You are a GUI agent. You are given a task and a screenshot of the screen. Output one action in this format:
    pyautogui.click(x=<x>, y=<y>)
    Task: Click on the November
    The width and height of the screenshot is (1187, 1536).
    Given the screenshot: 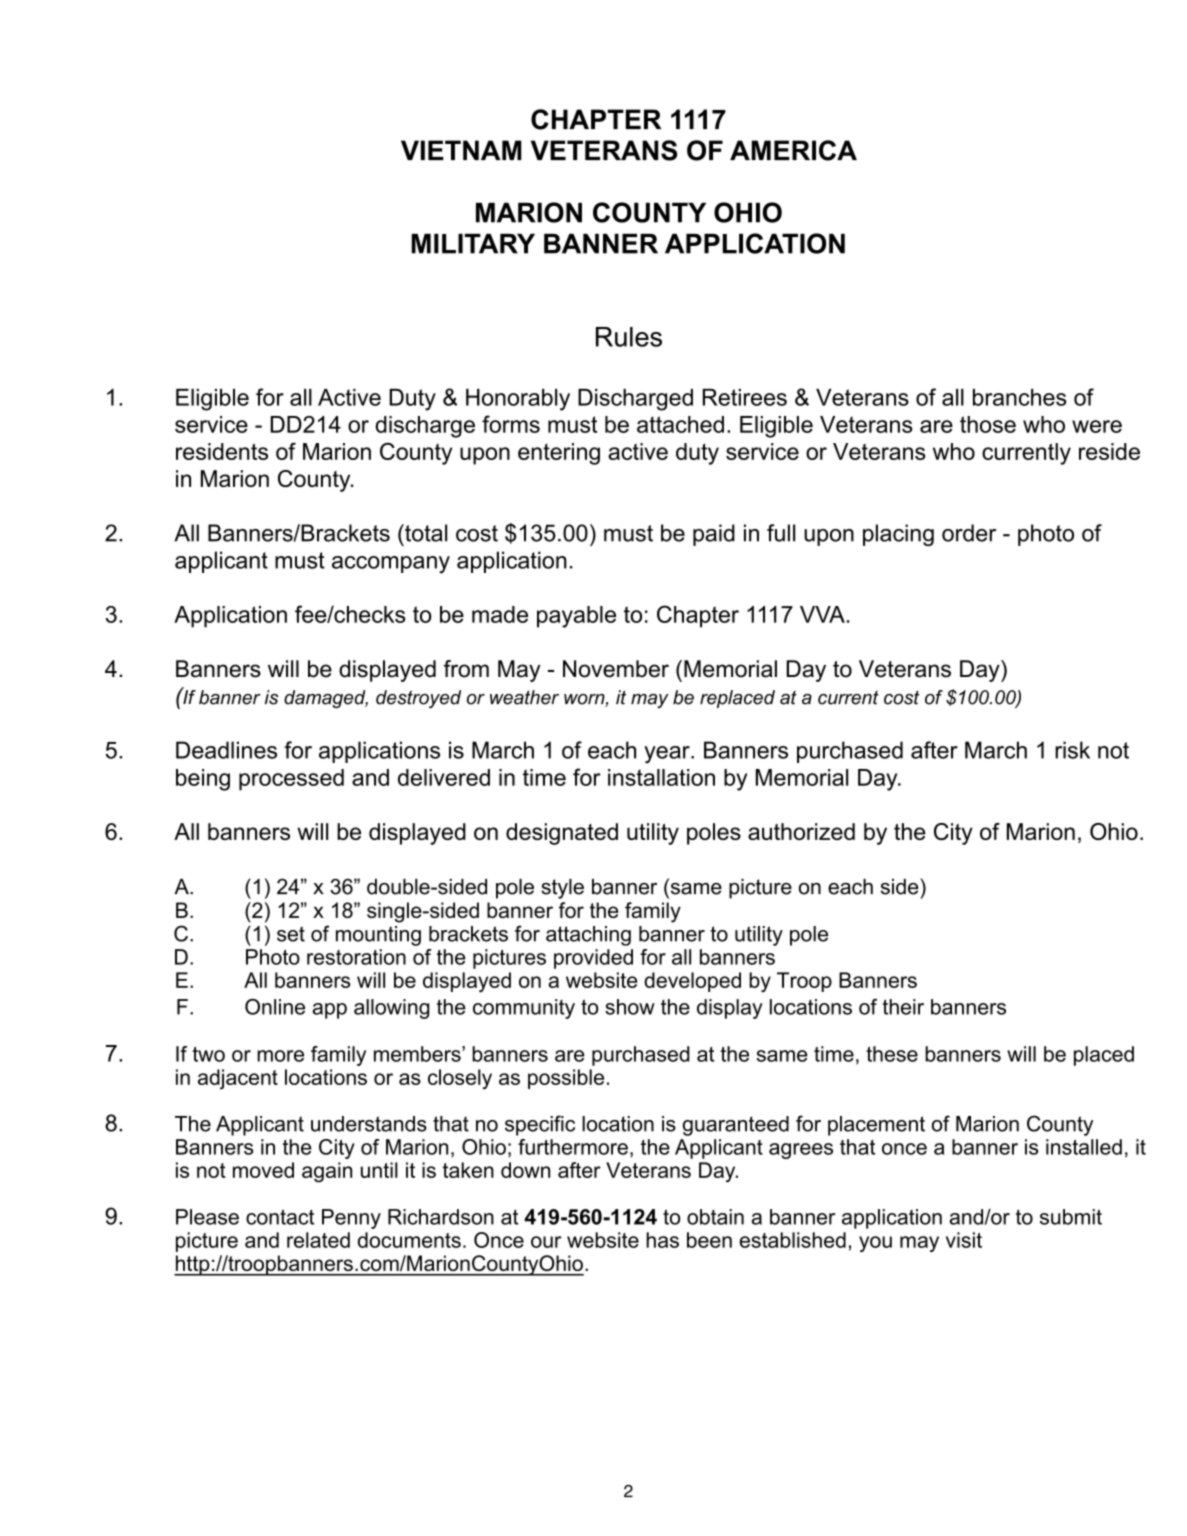 What is the action you would take?
    pyautogui.click(x=616, y=669)
